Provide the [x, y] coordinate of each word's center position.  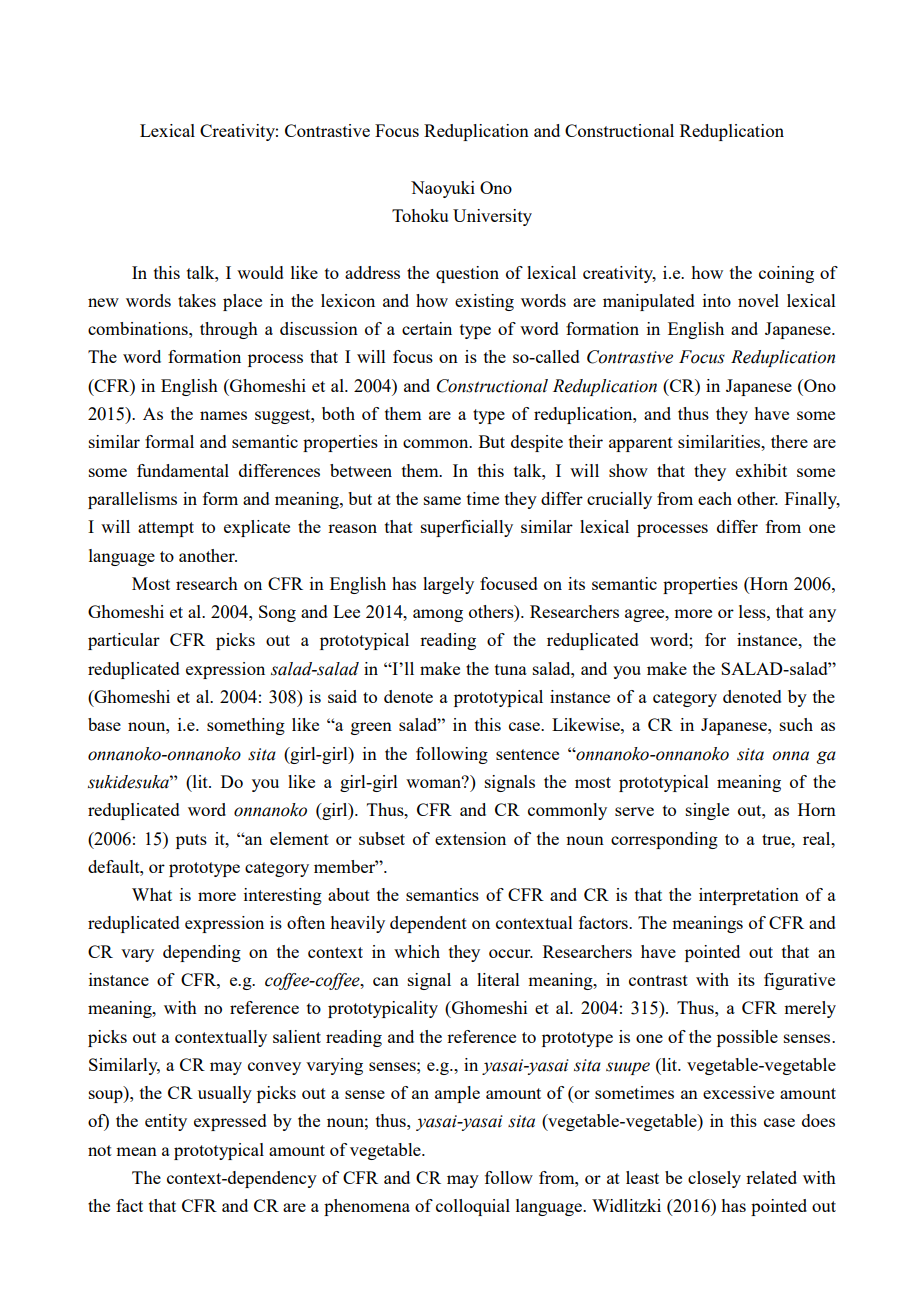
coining [786, 274]
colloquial [473, 1207]
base [104, 724]
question [467, 274]
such [796, 724]
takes [197, 300]
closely [714, 1179]
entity [166, 1122]
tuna [511, 669]
